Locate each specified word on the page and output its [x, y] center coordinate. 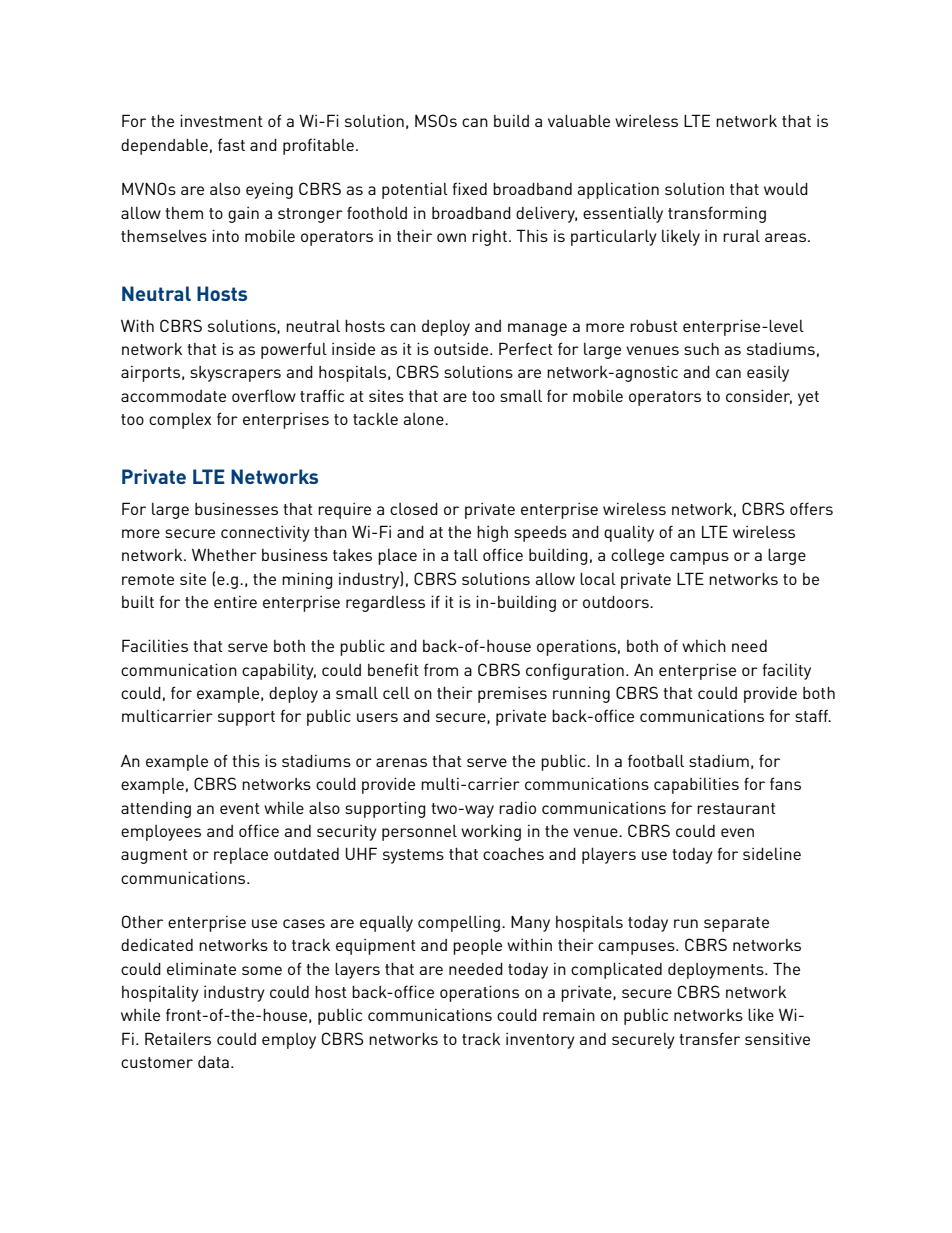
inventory [540, 1041]
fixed [470, 188]
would [786, 189]
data [213, 1062]
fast [231, 144]
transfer [709, 1038]
